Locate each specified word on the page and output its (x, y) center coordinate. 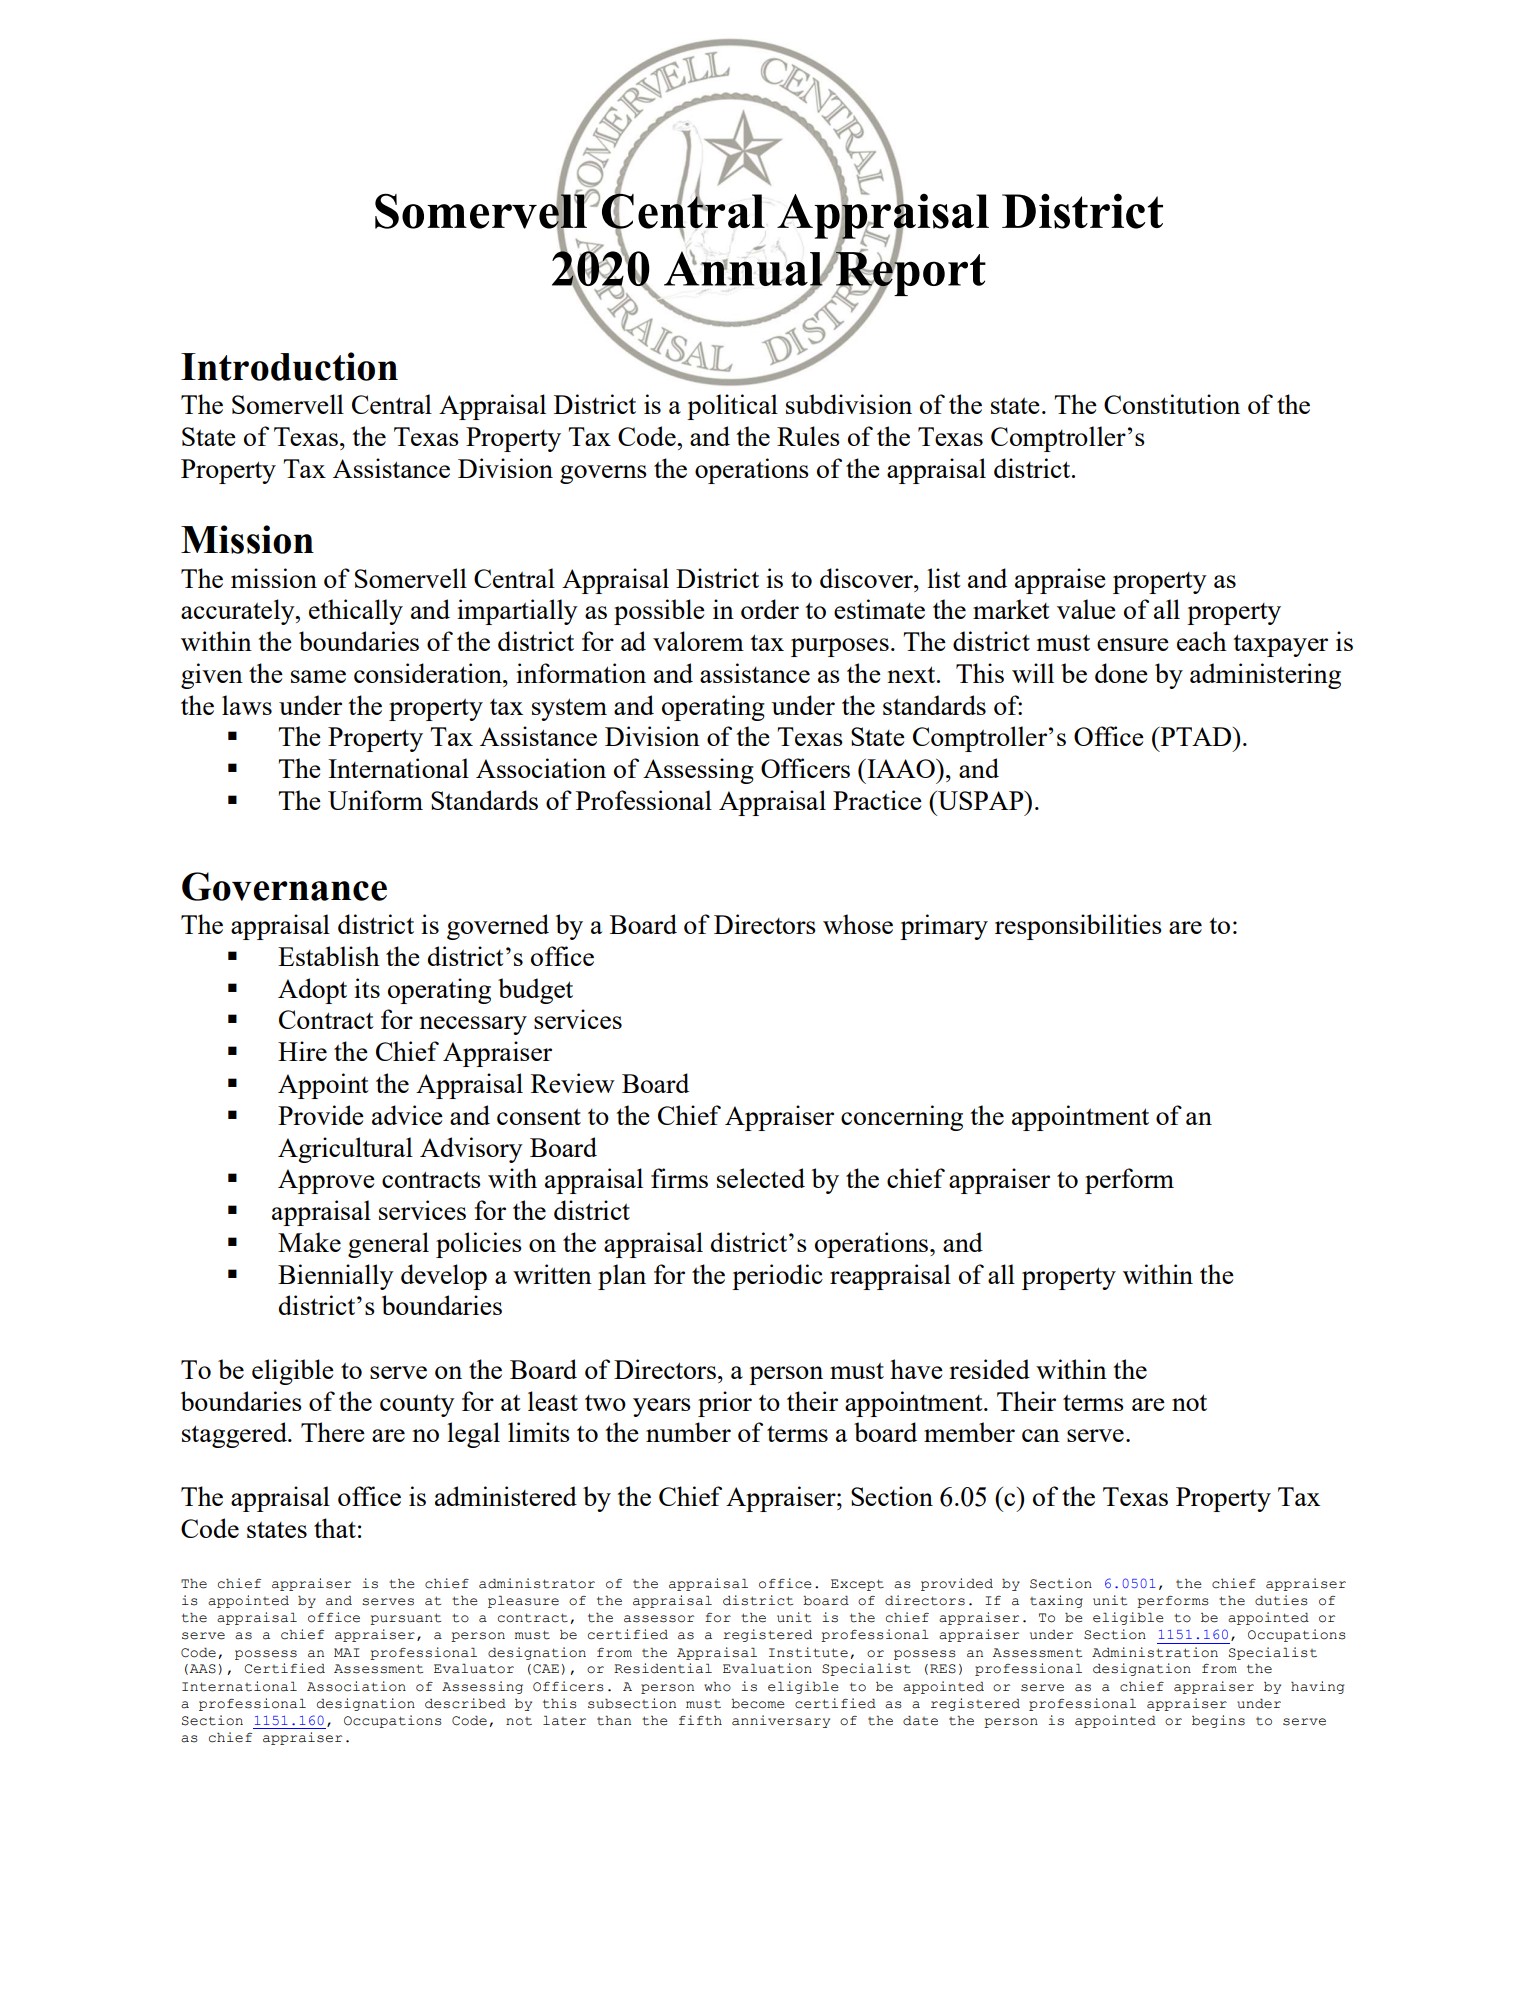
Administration (1155, 1652)
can (1041, 1435)
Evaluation (767, 1668)
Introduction (289, 366)
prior (725, 1404)
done (1121, 673)
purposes (840, 647)
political (732, 407)
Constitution (1172, 404)
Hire (302, 1051)
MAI (347, 1652)
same (318, 676)
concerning (902, 1118)
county (417, 1406)
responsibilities (1078, 927)
